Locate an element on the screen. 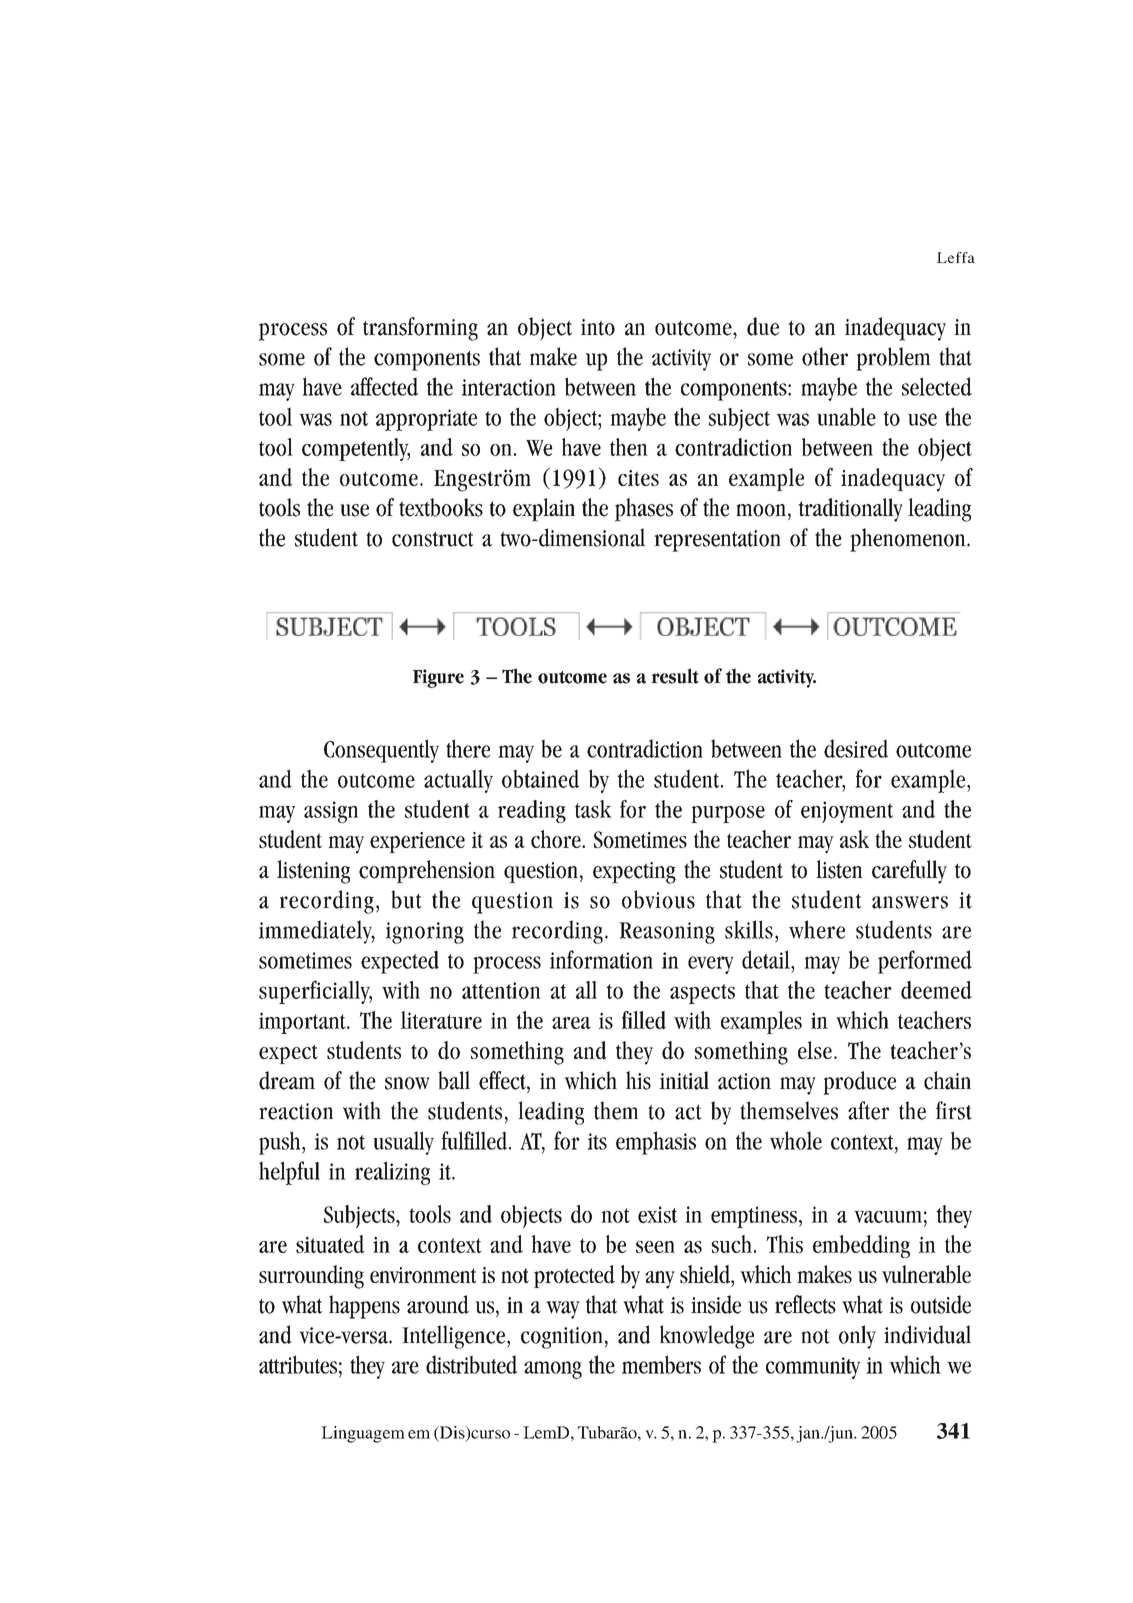 The height and width of the screenshot is (1603, 1133). carefully is located at coordinates (909, 872).
